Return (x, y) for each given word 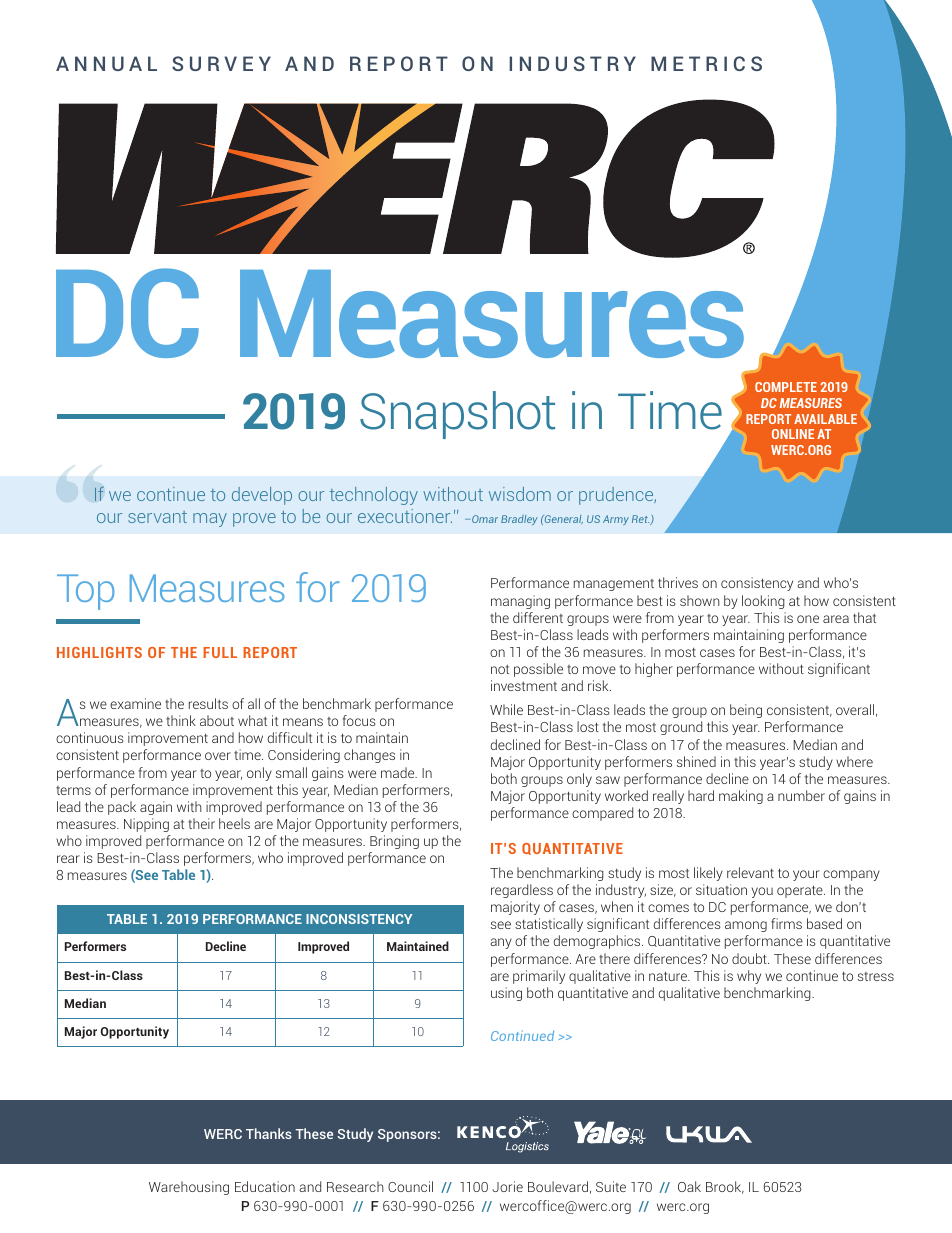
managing (520, 602)
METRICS (706, 63)
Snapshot (458, 415)
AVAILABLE (825, 419)
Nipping (146, 825)
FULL (220, 652)
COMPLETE (786, 387)
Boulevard (558, 1186)
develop (262, 496)
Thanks (269, 1133)
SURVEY (221, 63)
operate (801, 891)
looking (763, 602)
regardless (522, 891)
